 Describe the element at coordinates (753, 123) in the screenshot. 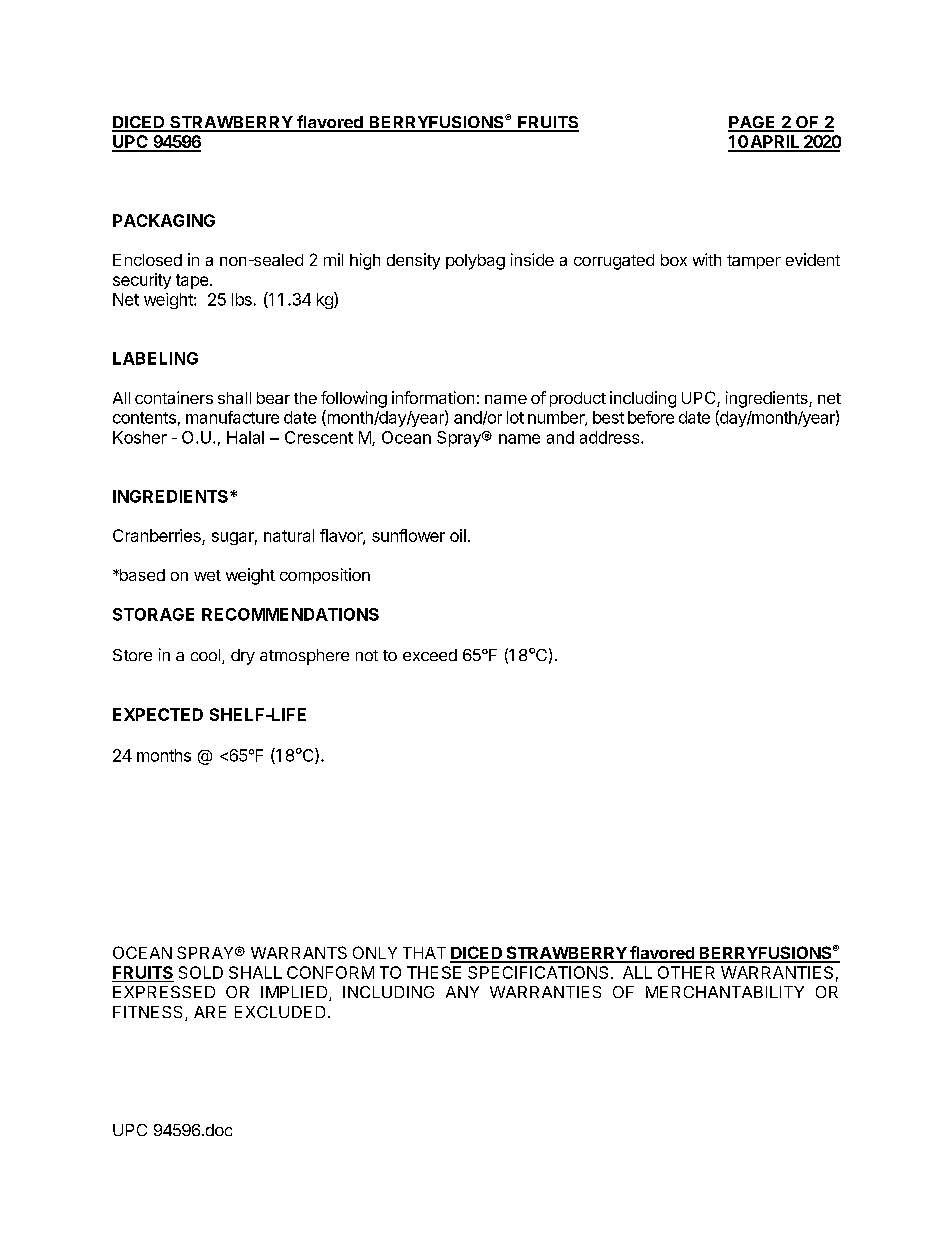

I see `PAGE` at that location.
